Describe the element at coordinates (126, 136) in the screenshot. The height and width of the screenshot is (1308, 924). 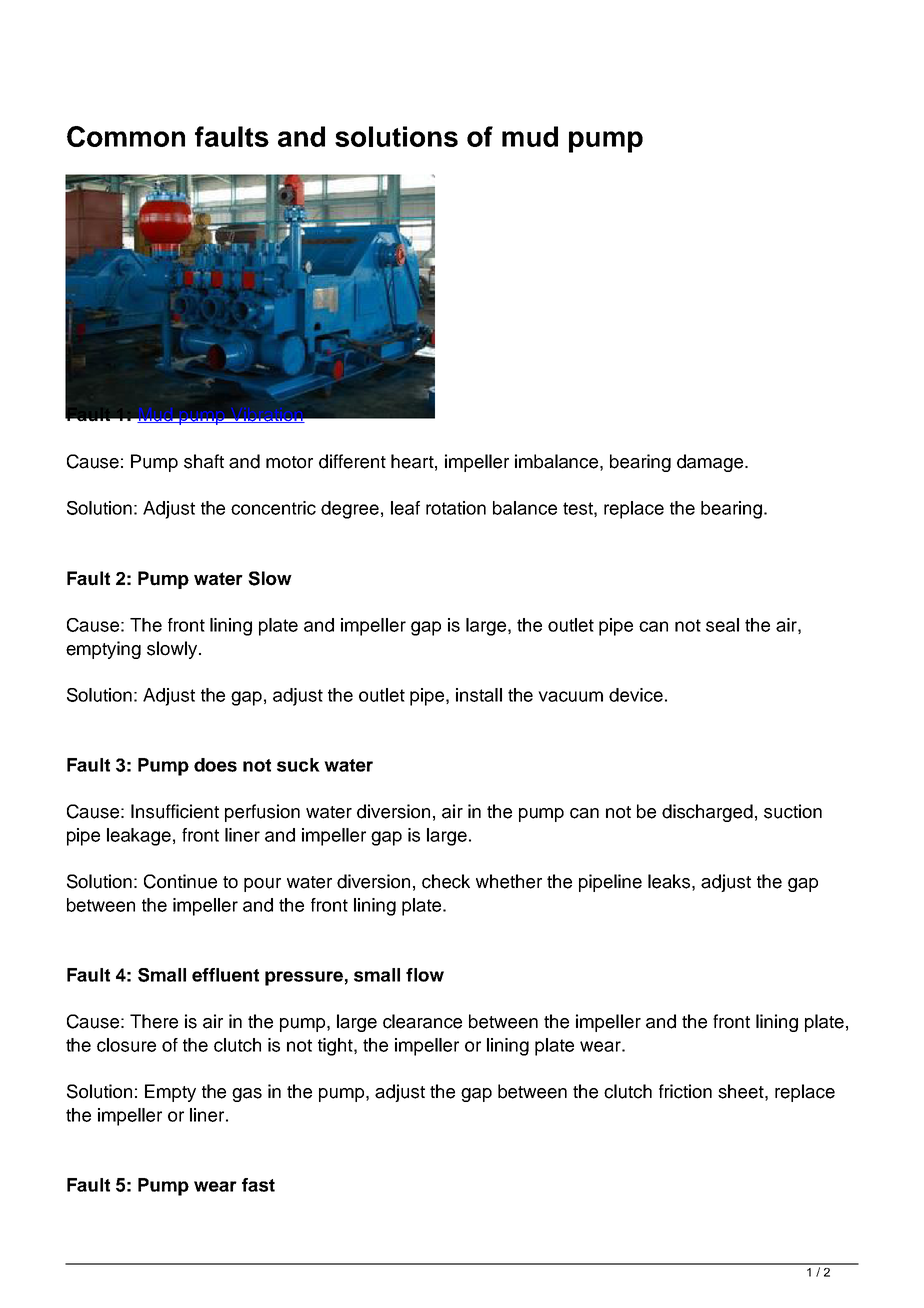
I see `Common` at that location.
